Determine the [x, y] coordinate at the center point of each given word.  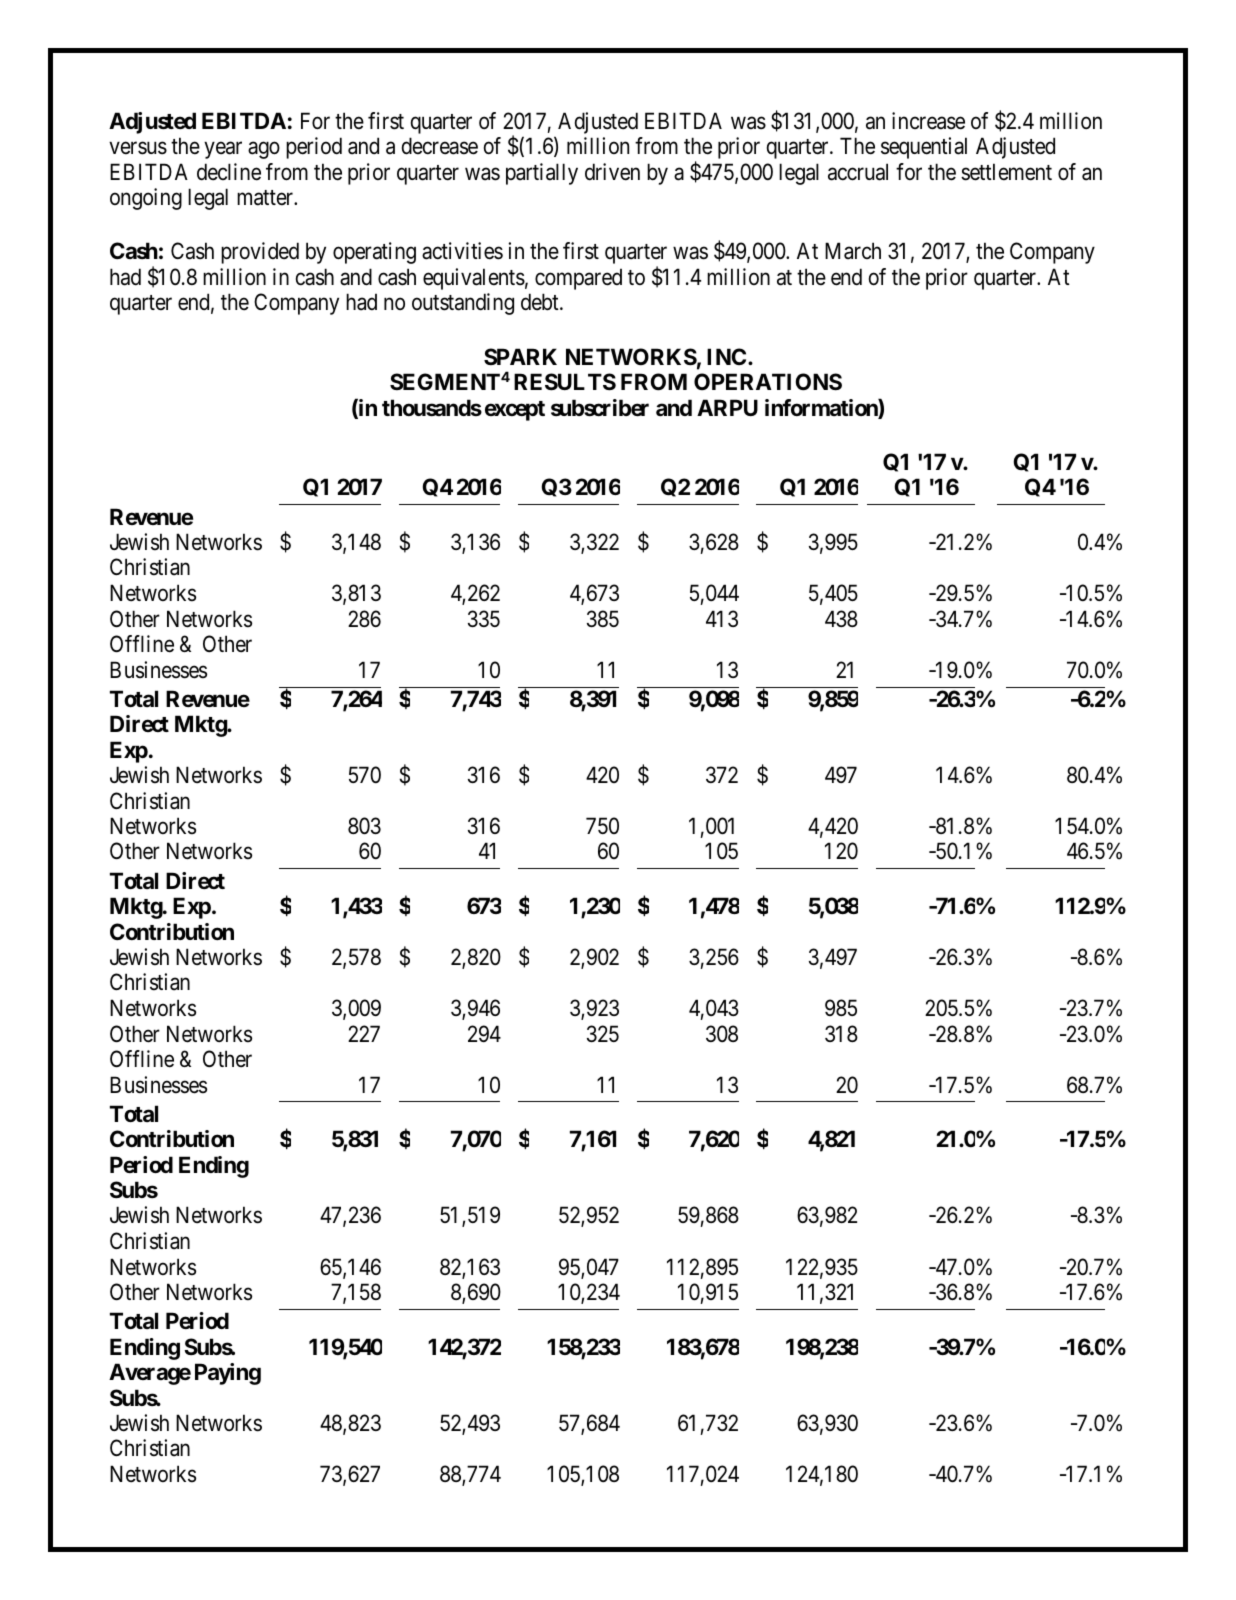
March [853, 251]
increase [928, 121]
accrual [858, 172]
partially [542, 174]
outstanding [463, 304]
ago [264, 150]
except [515, 411]
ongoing [146, 199]
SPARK [520, 356]
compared [578, 279]
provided [260, 253]
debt [541, 302]
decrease [440, 146]
